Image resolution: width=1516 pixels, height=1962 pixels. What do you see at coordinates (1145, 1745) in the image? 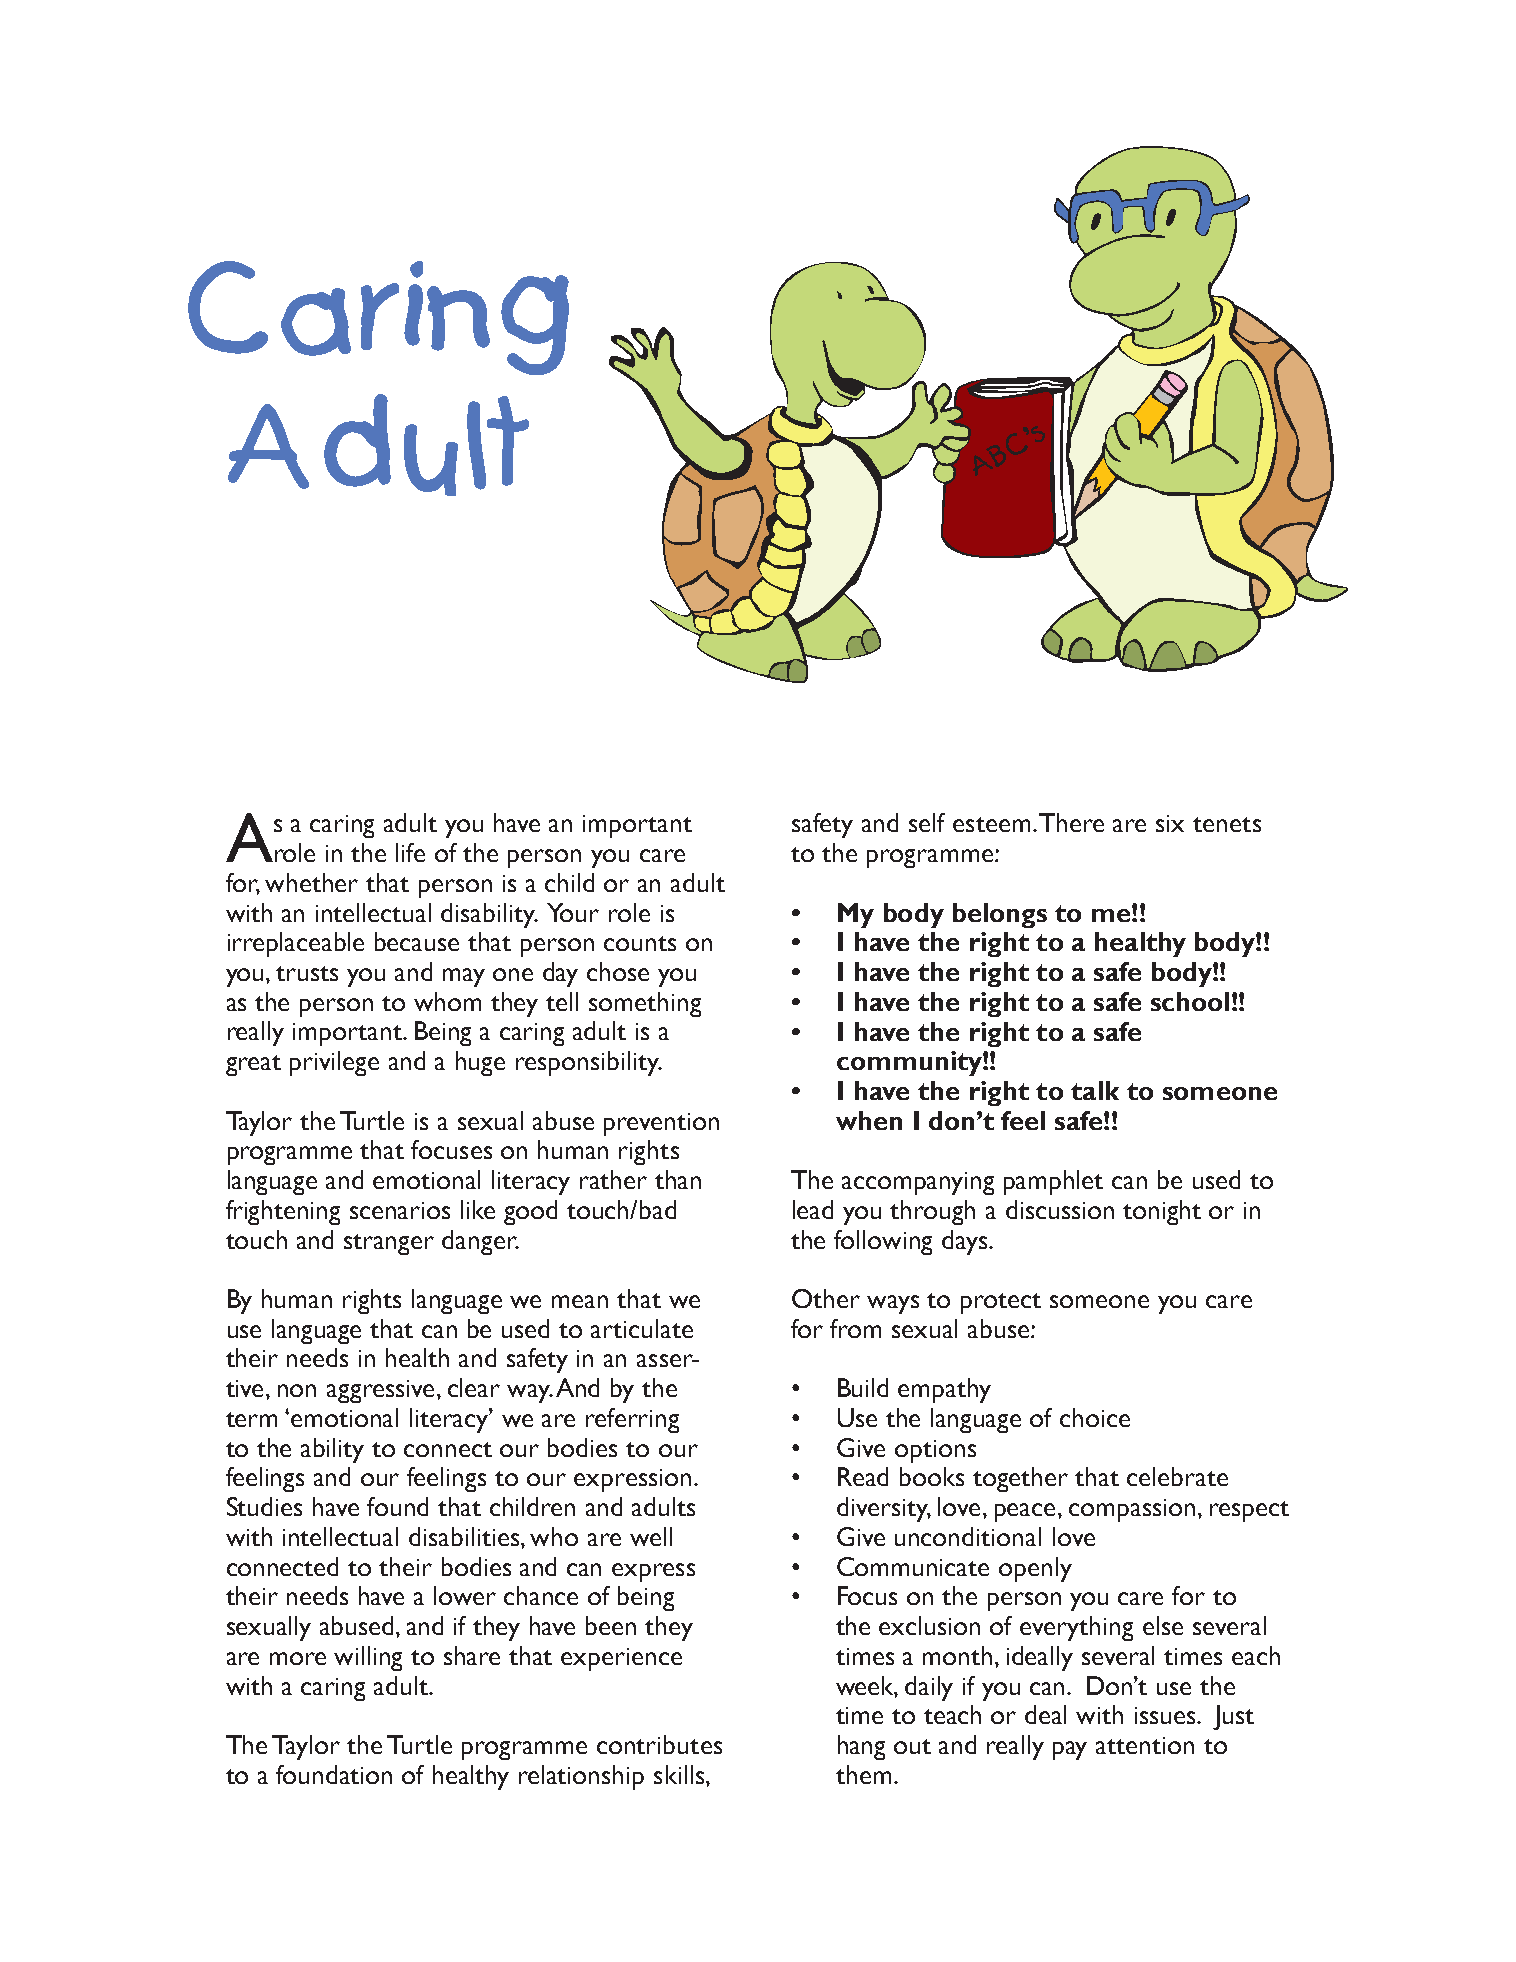
I see `attention` at bounding box center [1145, 1745].
